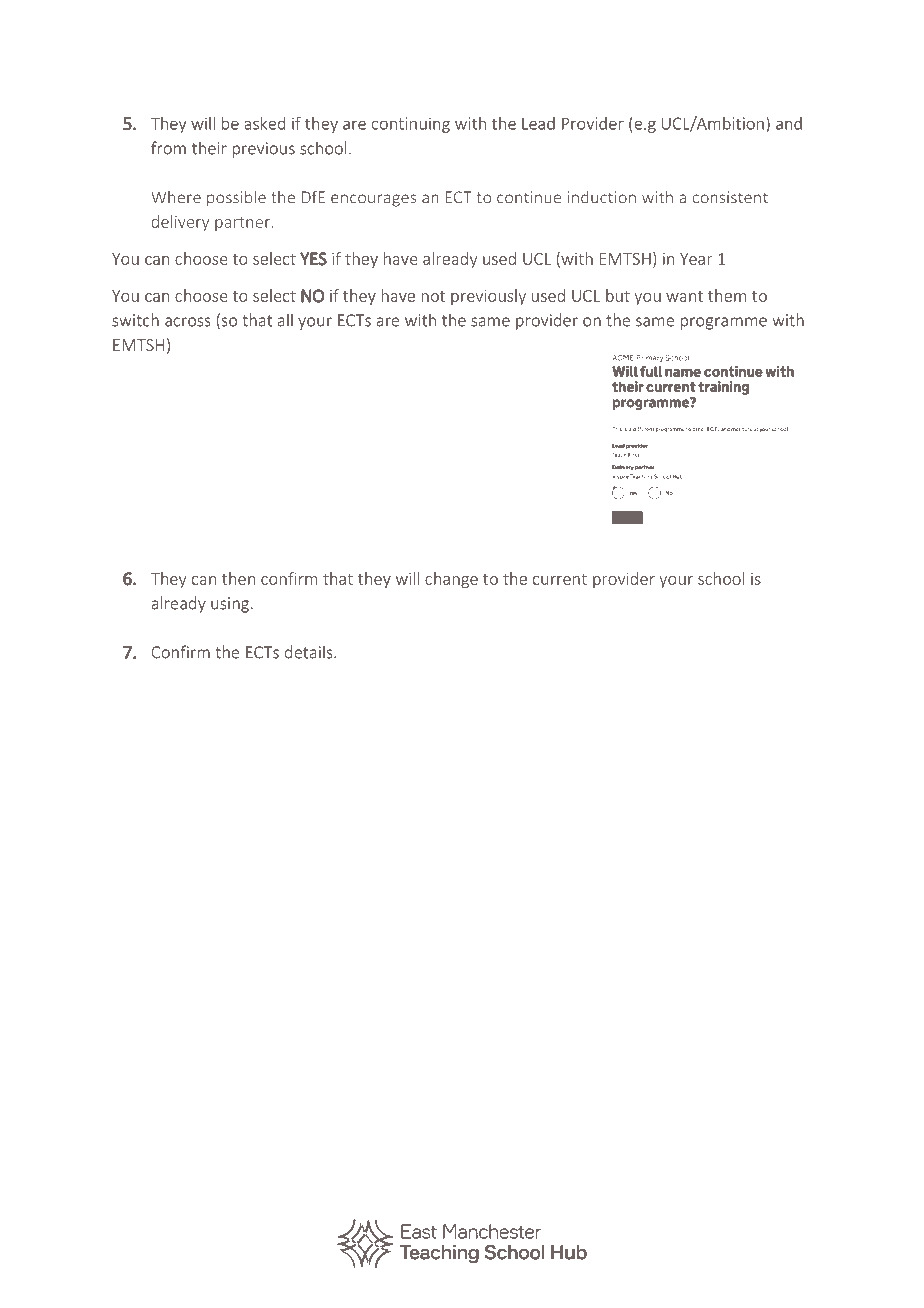  What do you see at coordinates (433, 296) in the screenshot?
I see `not` at bounding box center [433, 296].
